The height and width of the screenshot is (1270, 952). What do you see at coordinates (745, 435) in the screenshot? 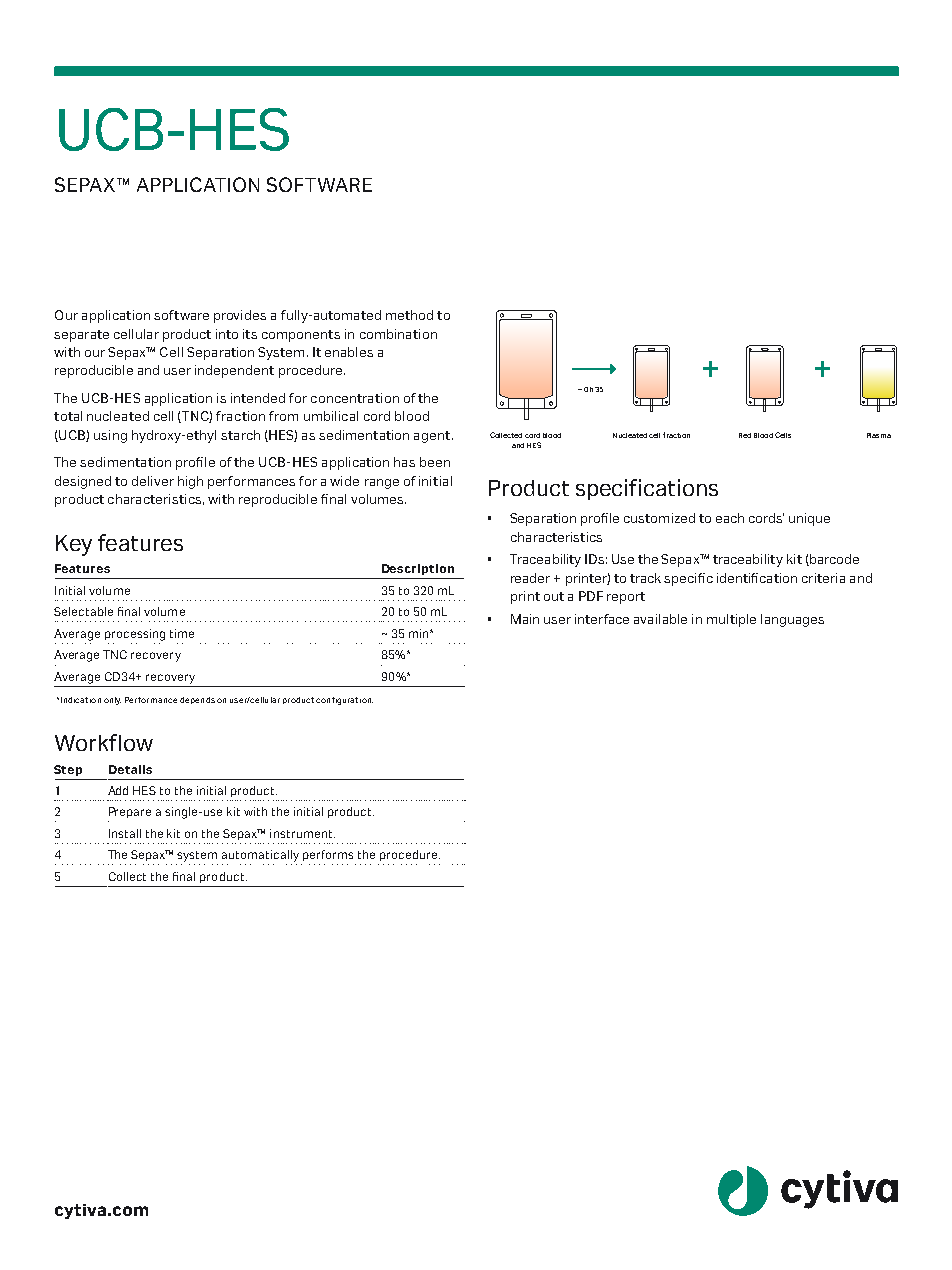
I see `Red` at bounding box center [745, 435].
